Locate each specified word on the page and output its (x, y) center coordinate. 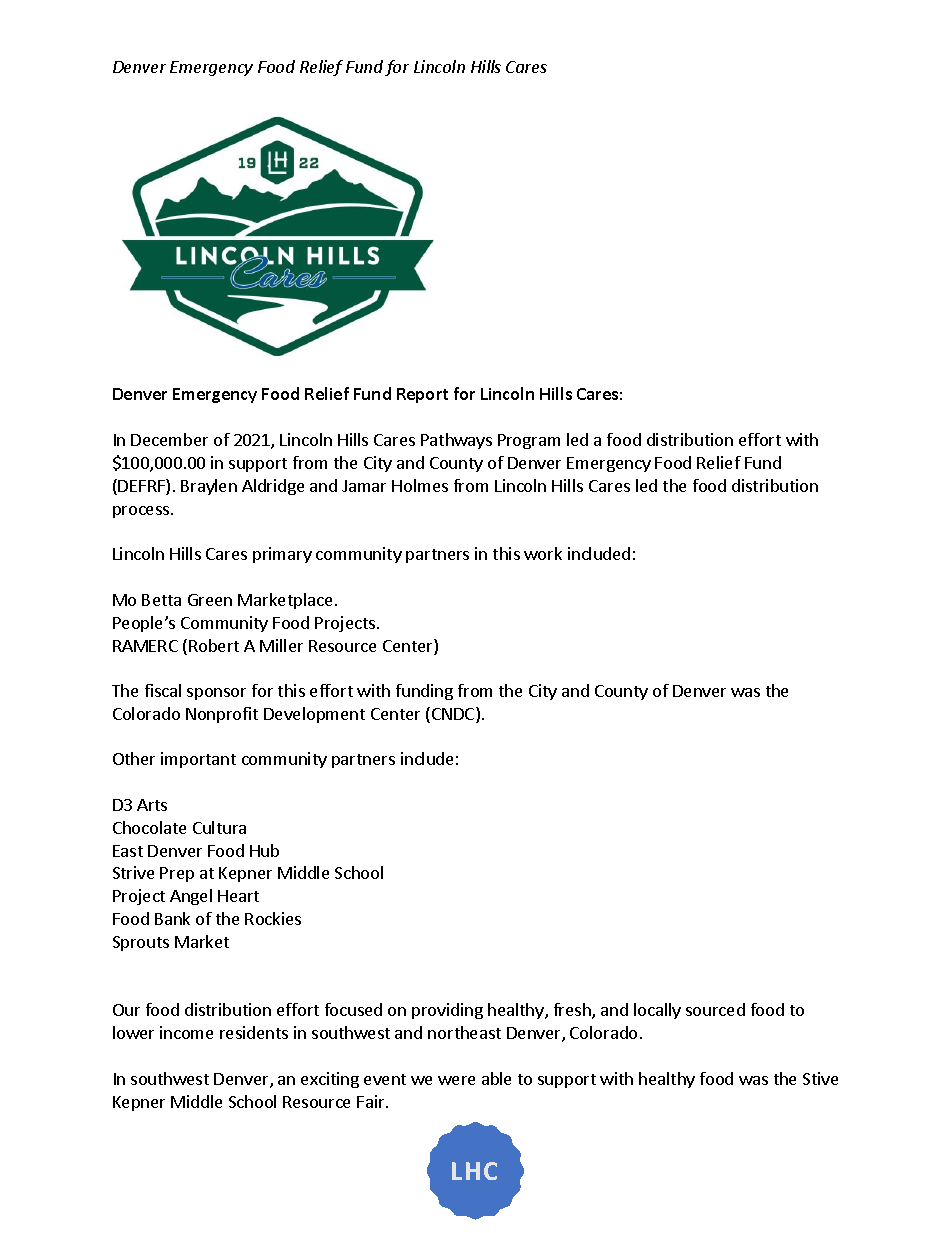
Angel (191, 897)
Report (422, 395)
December (169, 439)
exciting (330, 1080)
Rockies (273, 918)
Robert (214, 645)
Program (529, 441)
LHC (474, 1171)
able (496, 1078)
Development (314, 715)
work (543, 553)
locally (657, 1011)
